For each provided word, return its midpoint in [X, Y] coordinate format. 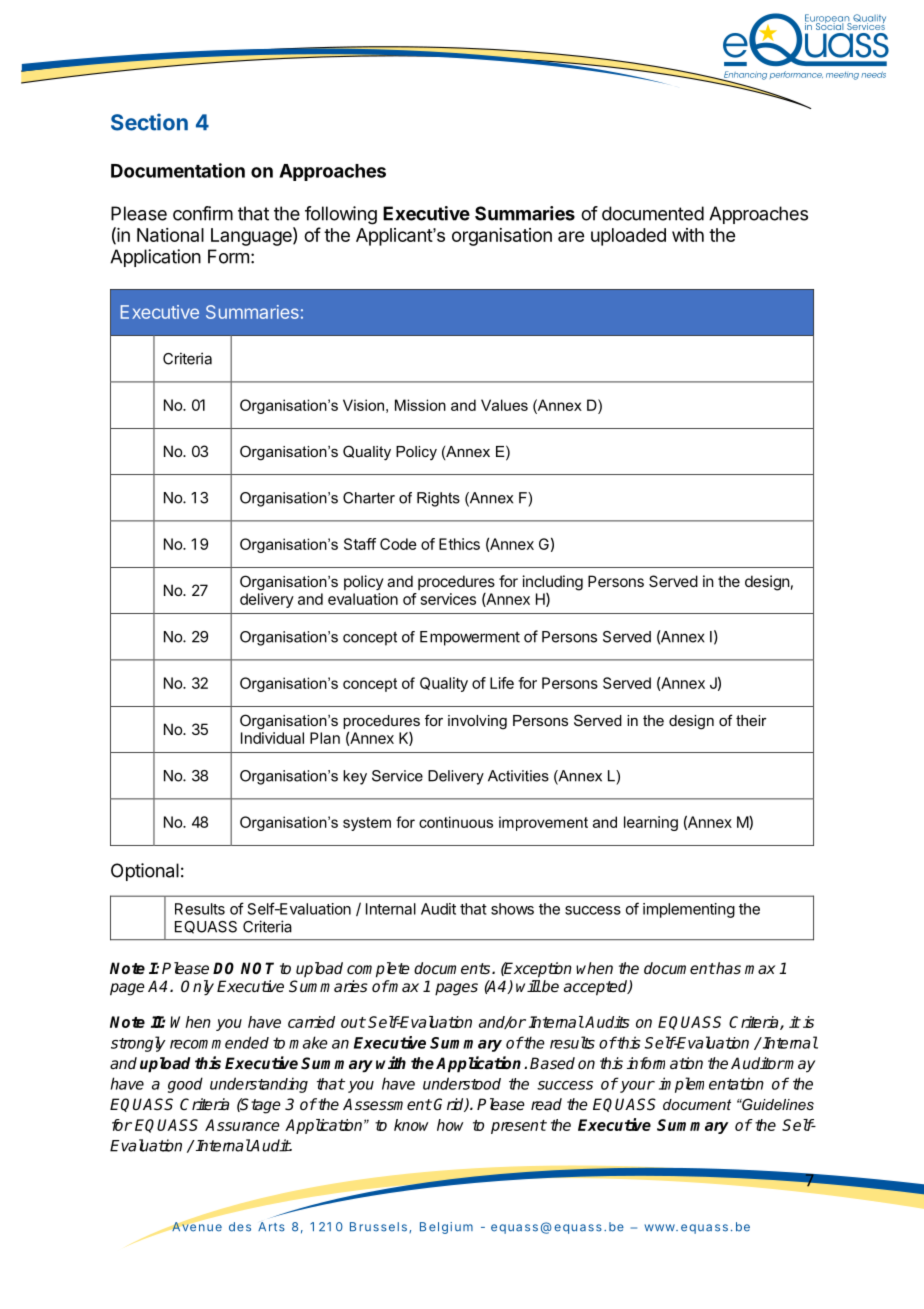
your [637, 1087]
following [341, 215]
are [571, 236]
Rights [438, 499]
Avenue [196, 1226]
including [553, 583]
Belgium [446, 1228]
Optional [145, 872]
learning [651, 823]
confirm [203, 213]
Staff [360, 544]
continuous [456, 822]
